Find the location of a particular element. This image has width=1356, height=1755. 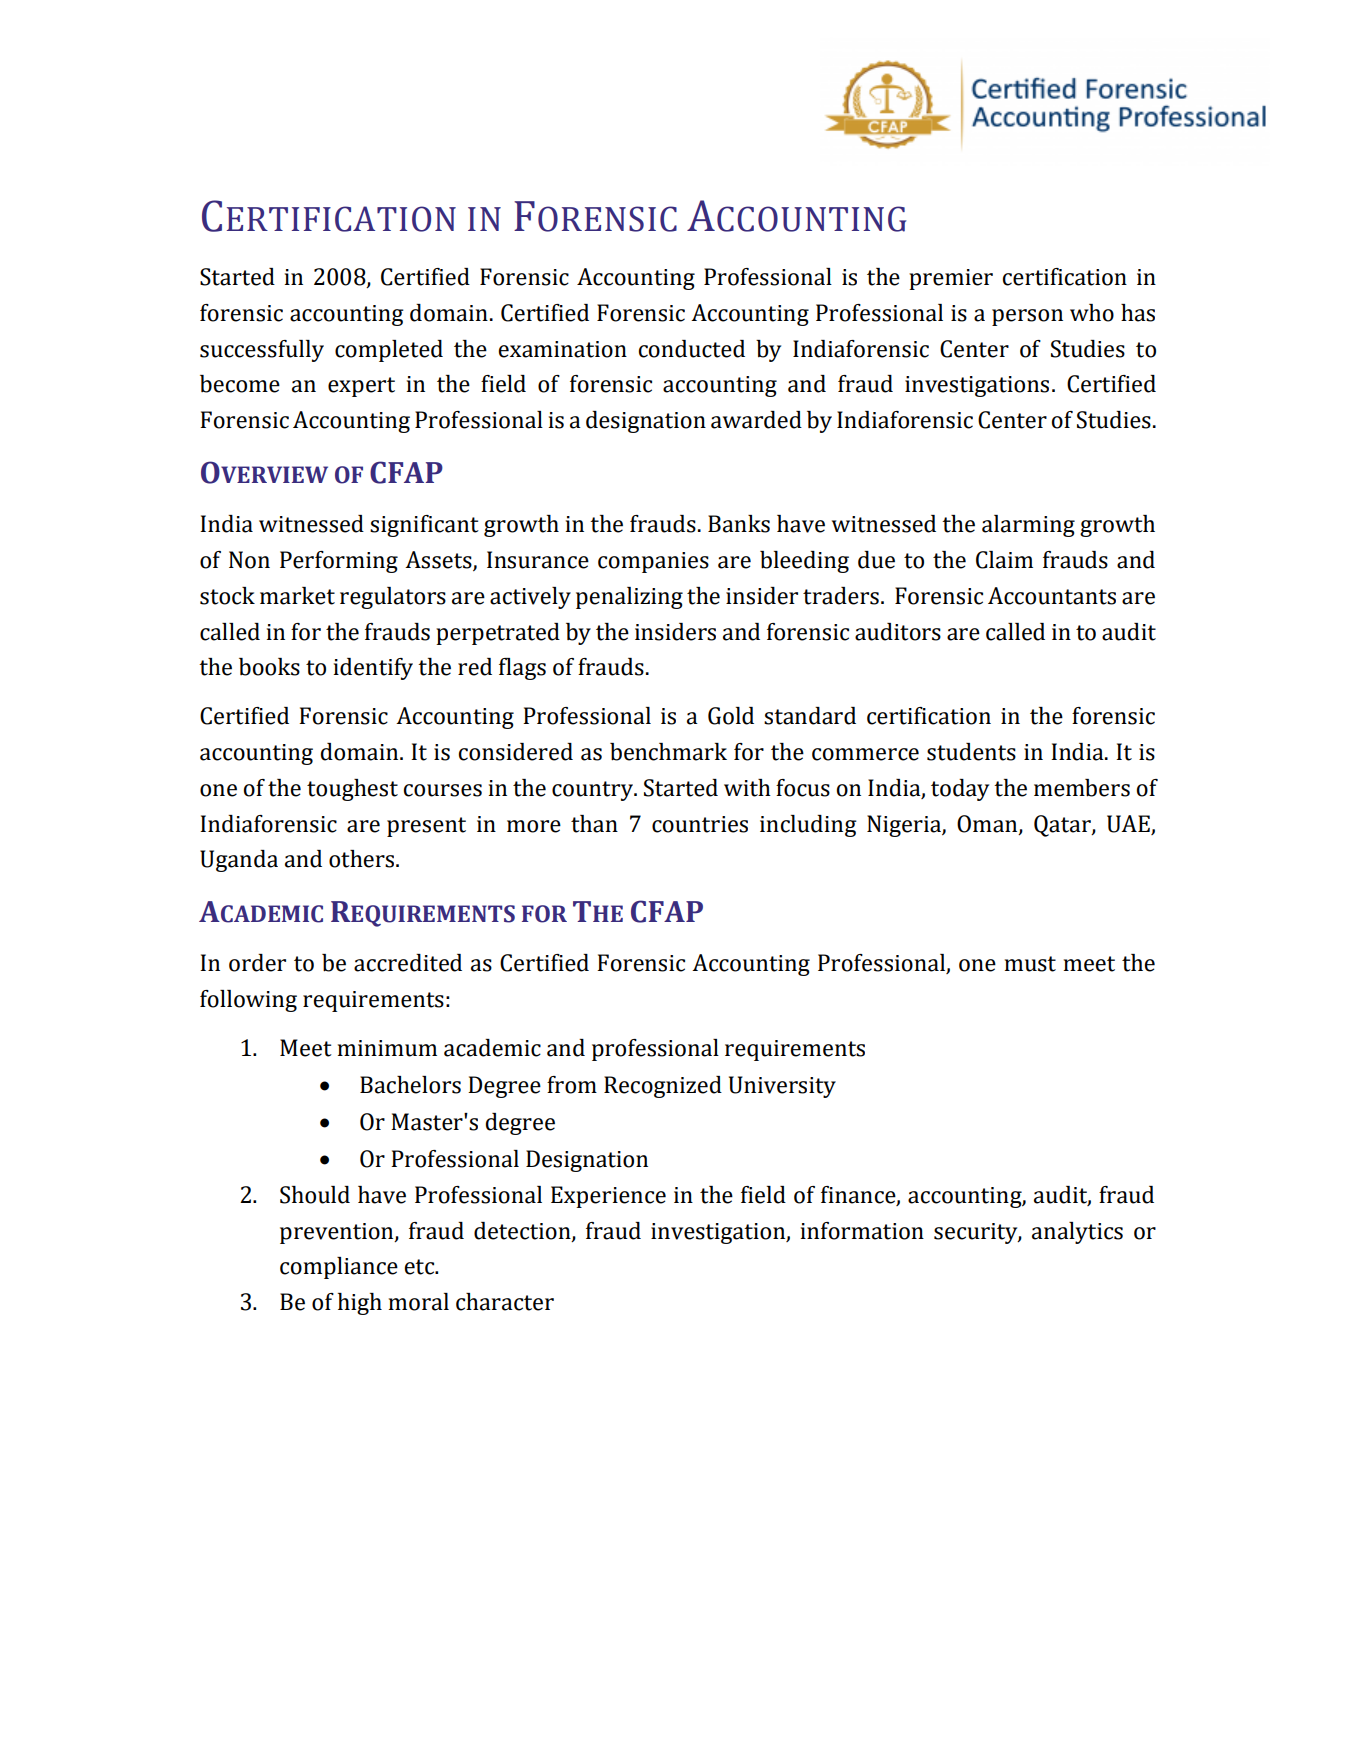

toughest is located at coordinates (352, 790).
